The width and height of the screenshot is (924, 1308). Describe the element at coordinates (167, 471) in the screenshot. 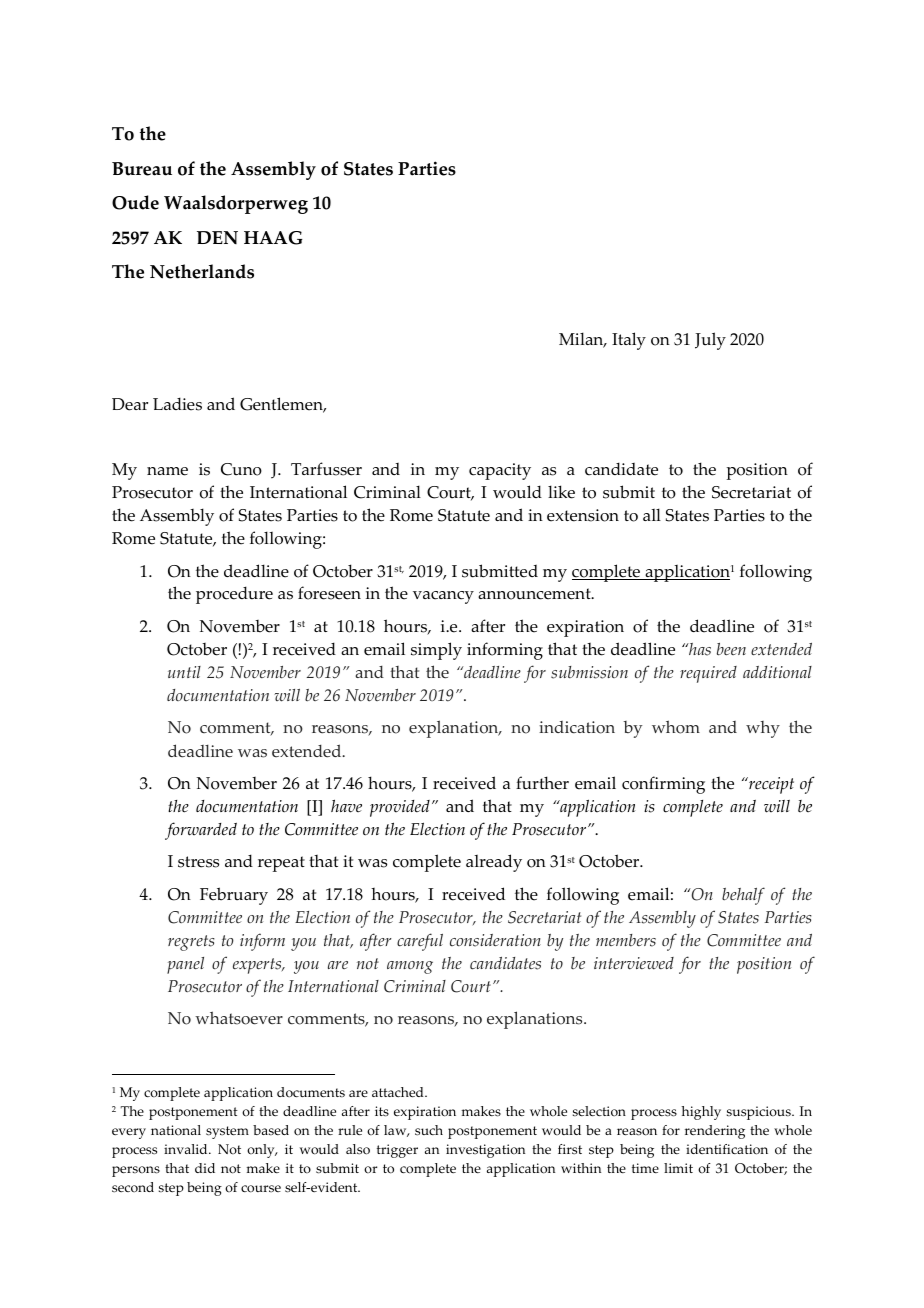

I see `name` at that location.
